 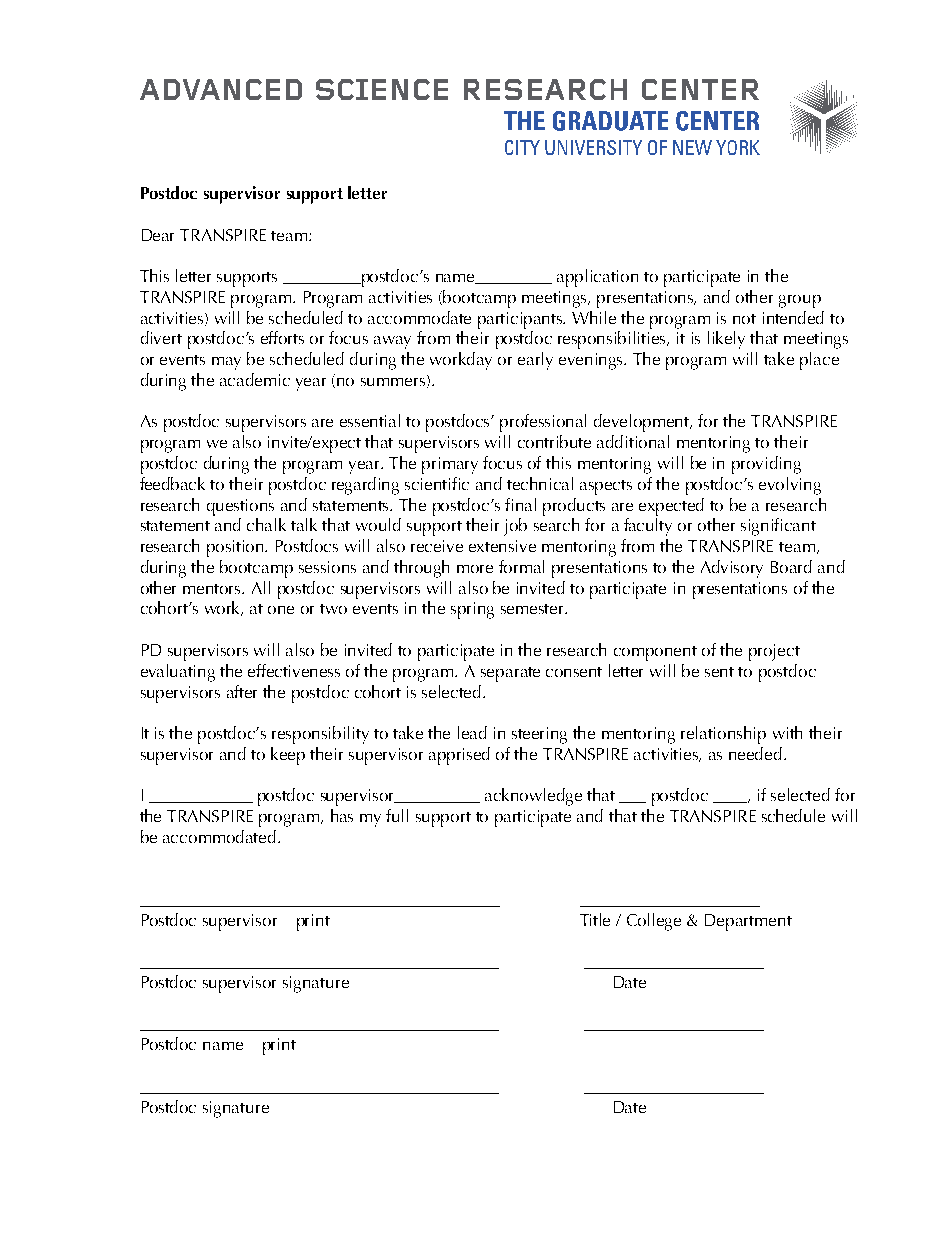 What do you see at coordinates (597, 278) in the screenshot?
I see `application` at bounding box center [597, 278].
